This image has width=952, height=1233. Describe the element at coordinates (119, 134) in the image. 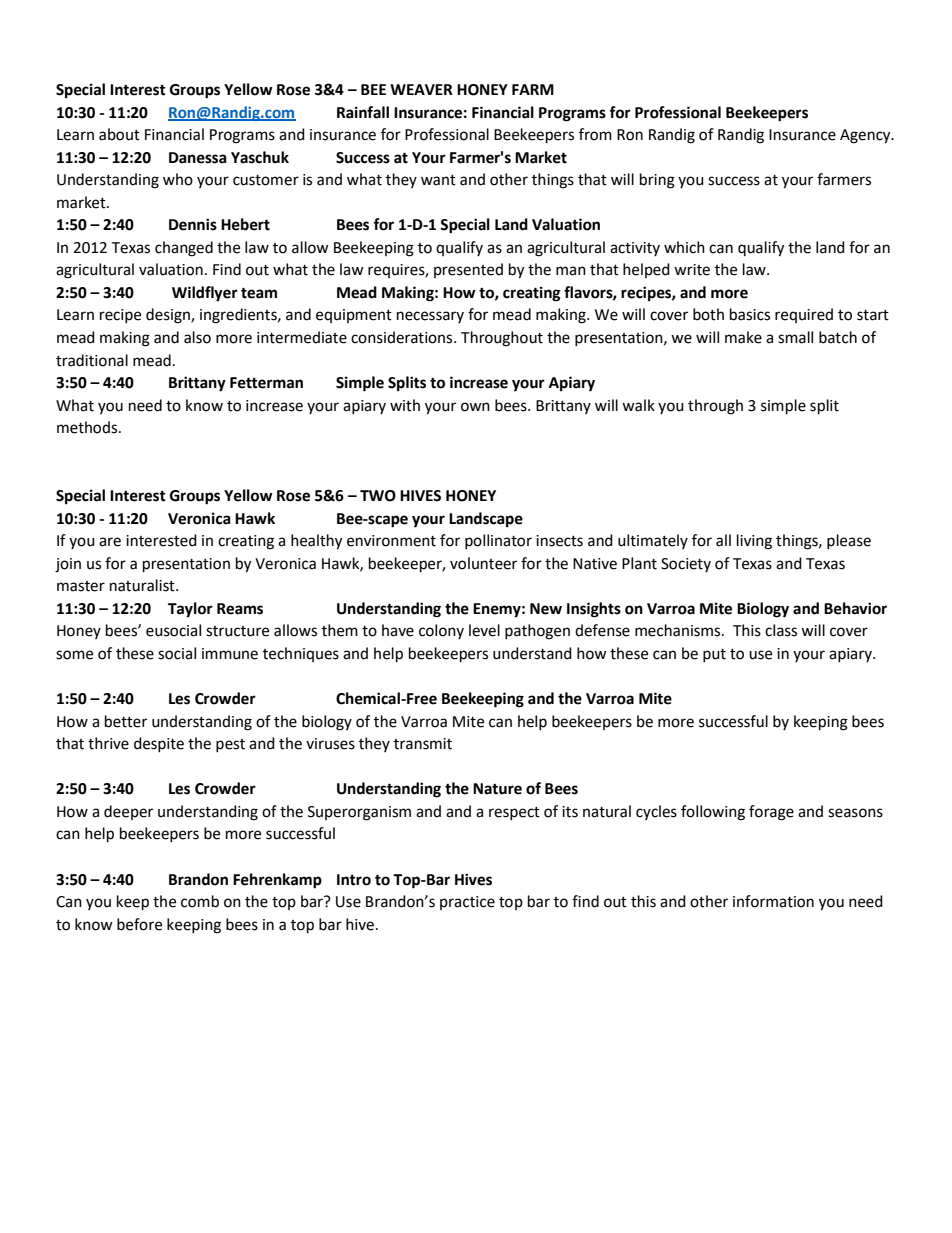

I see `about` at that location.
